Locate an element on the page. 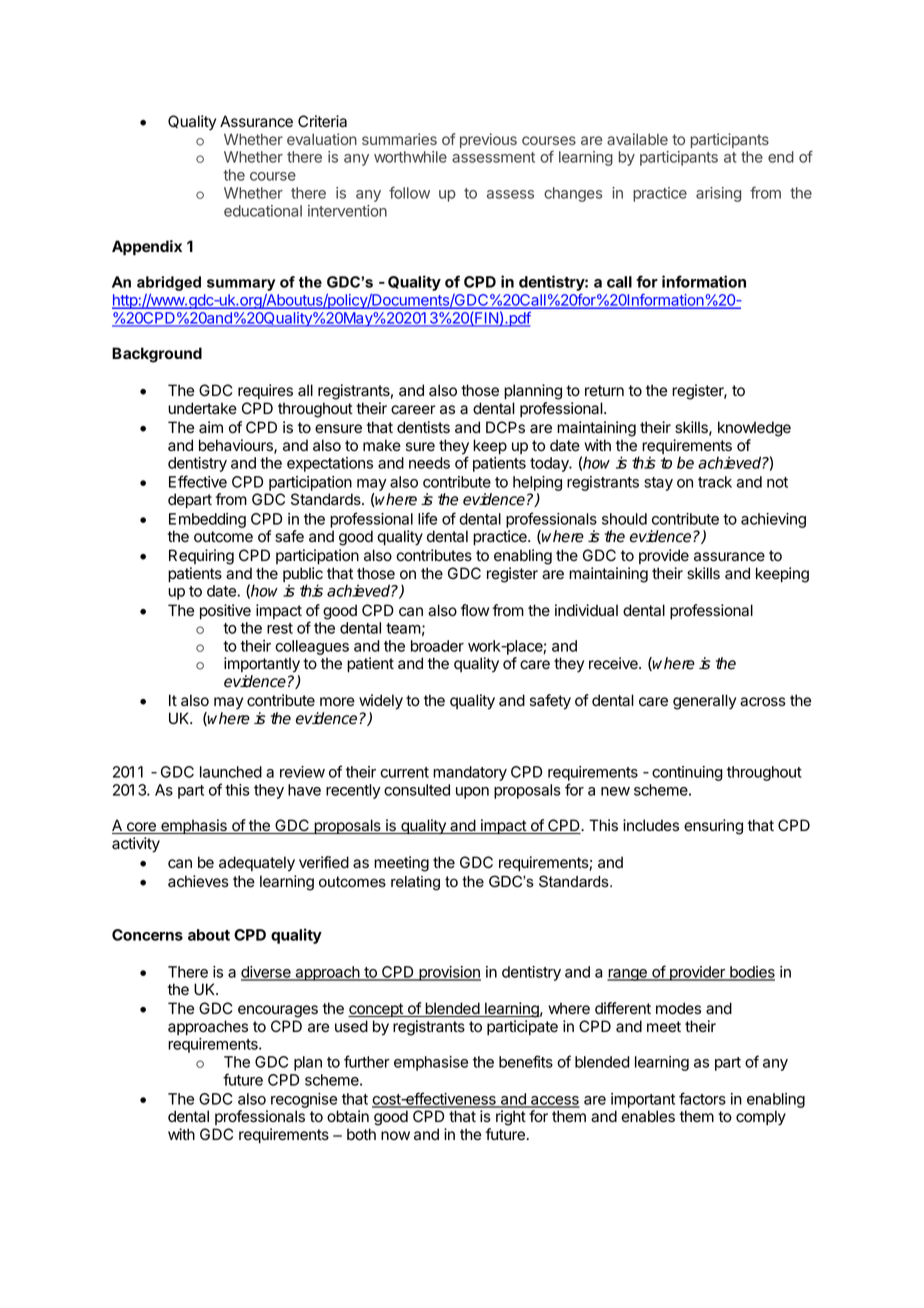 Image resolution: width=924 pixels, height=1308 pixels. track is located at coordinates (715, 482).
